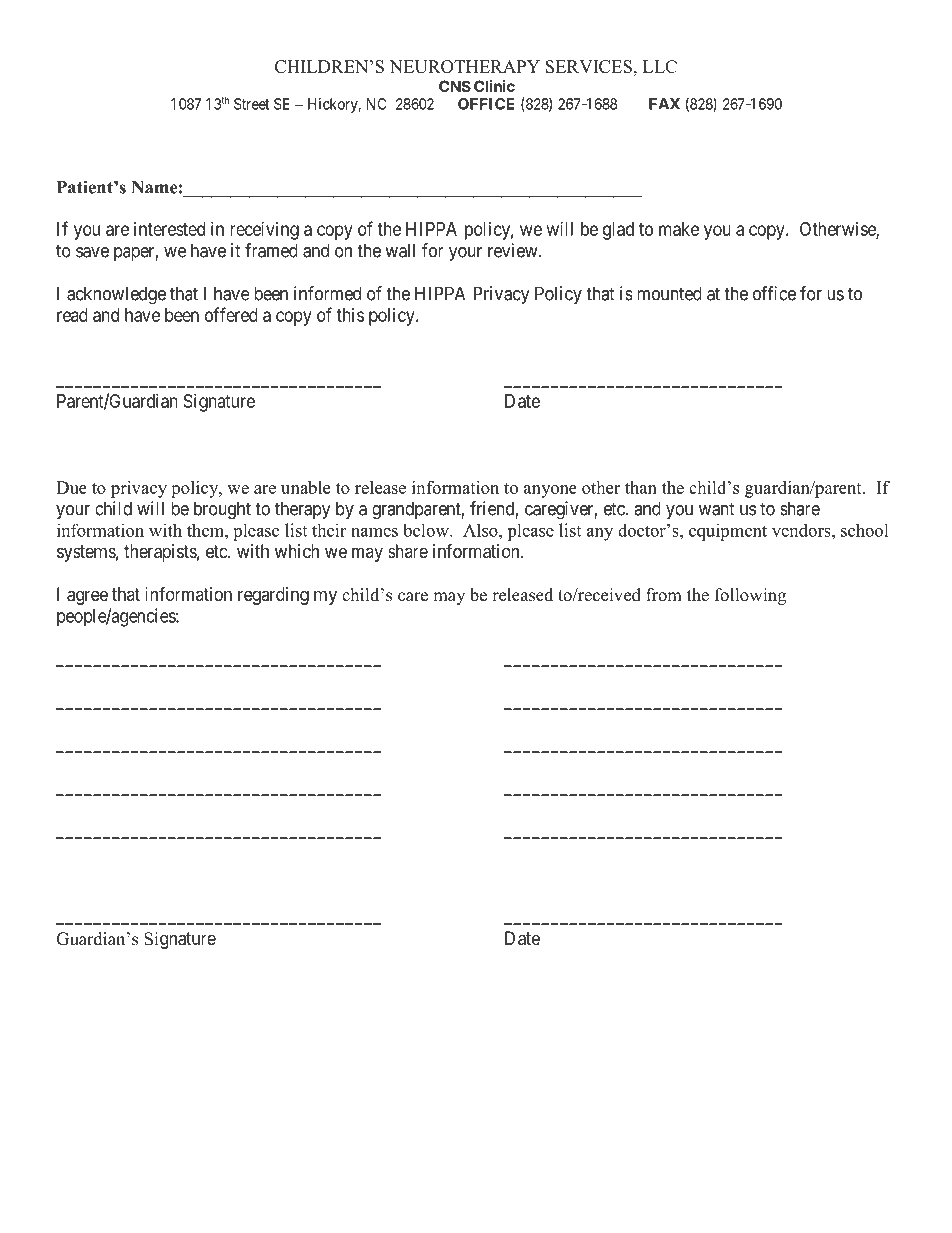 The image size is (952, 1233). I want to click on following, so click(750, 596).
